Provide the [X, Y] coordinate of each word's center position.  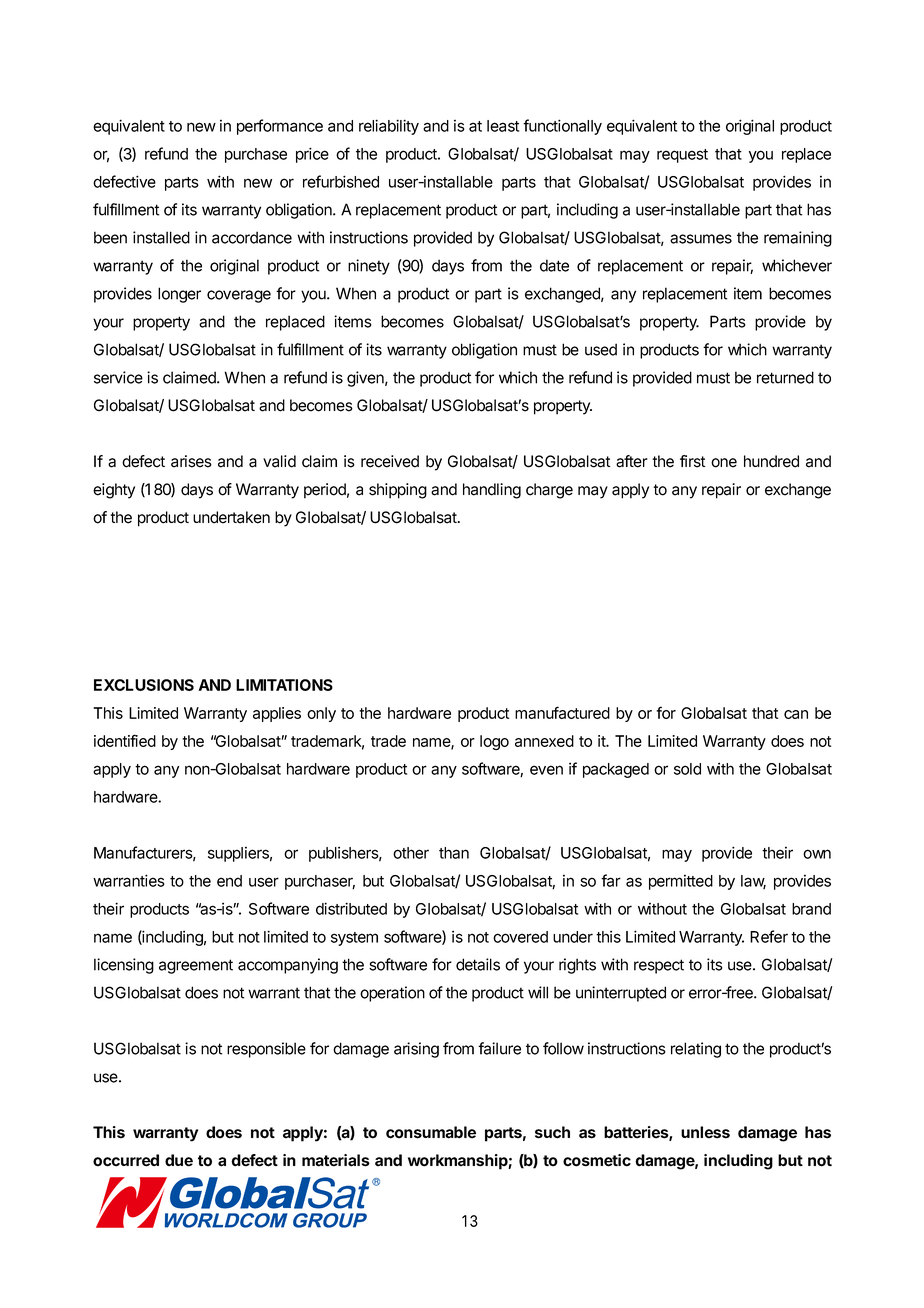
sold [687, 769]
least [503, 126]
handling [492, 491]
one [724, 463]
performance [280, 127]
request [682, 156]
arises [191, 461]
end [229, 881]
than [454, 853]
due [179, 1160]
